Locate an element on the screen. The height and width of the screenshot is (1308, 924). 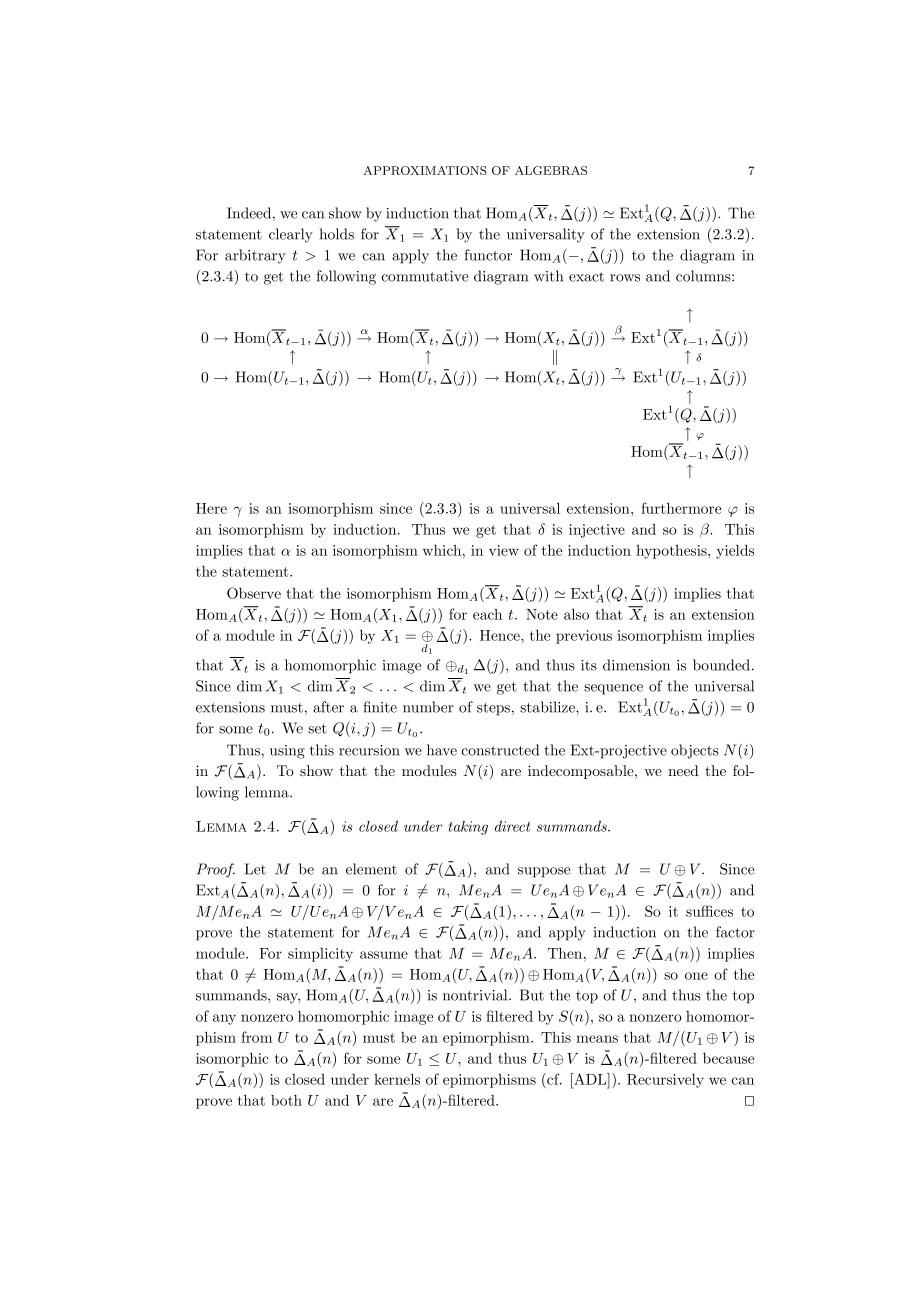
columns is located at coordinates (704, 276).
